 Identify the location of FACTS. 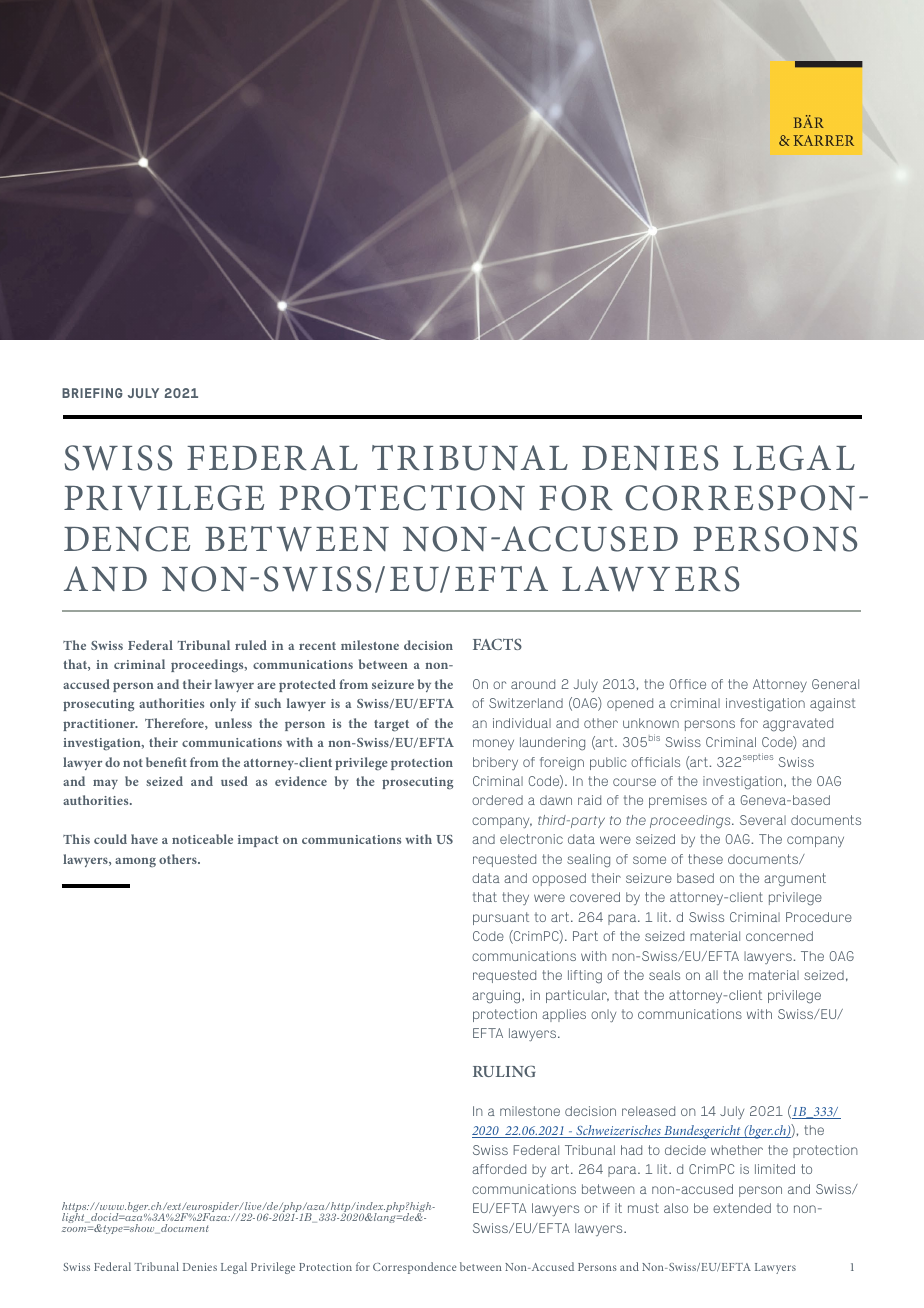
(497, 644).
